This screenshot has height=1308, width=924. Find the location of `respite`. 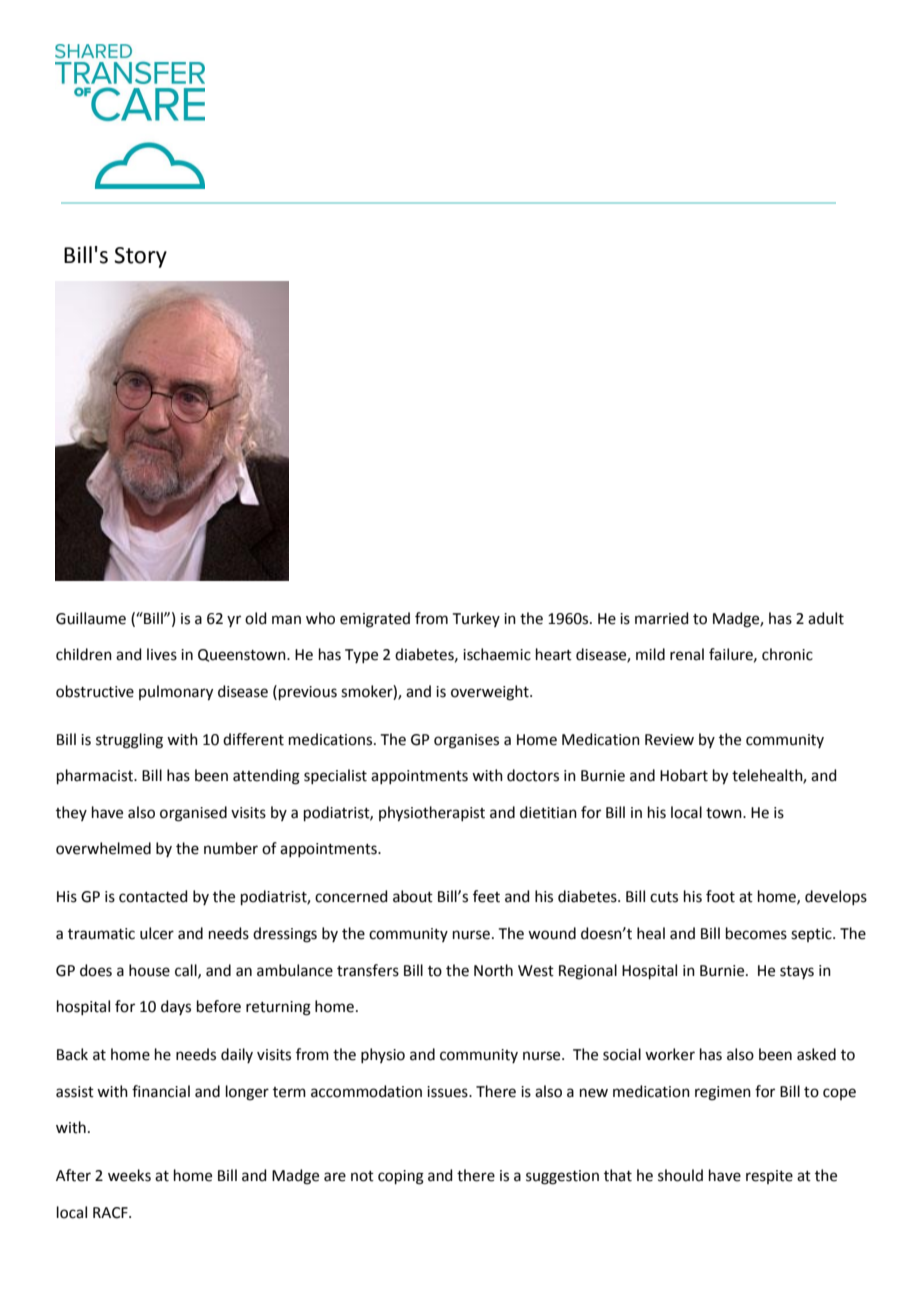

respite is located at coordinates (769, 1177).
